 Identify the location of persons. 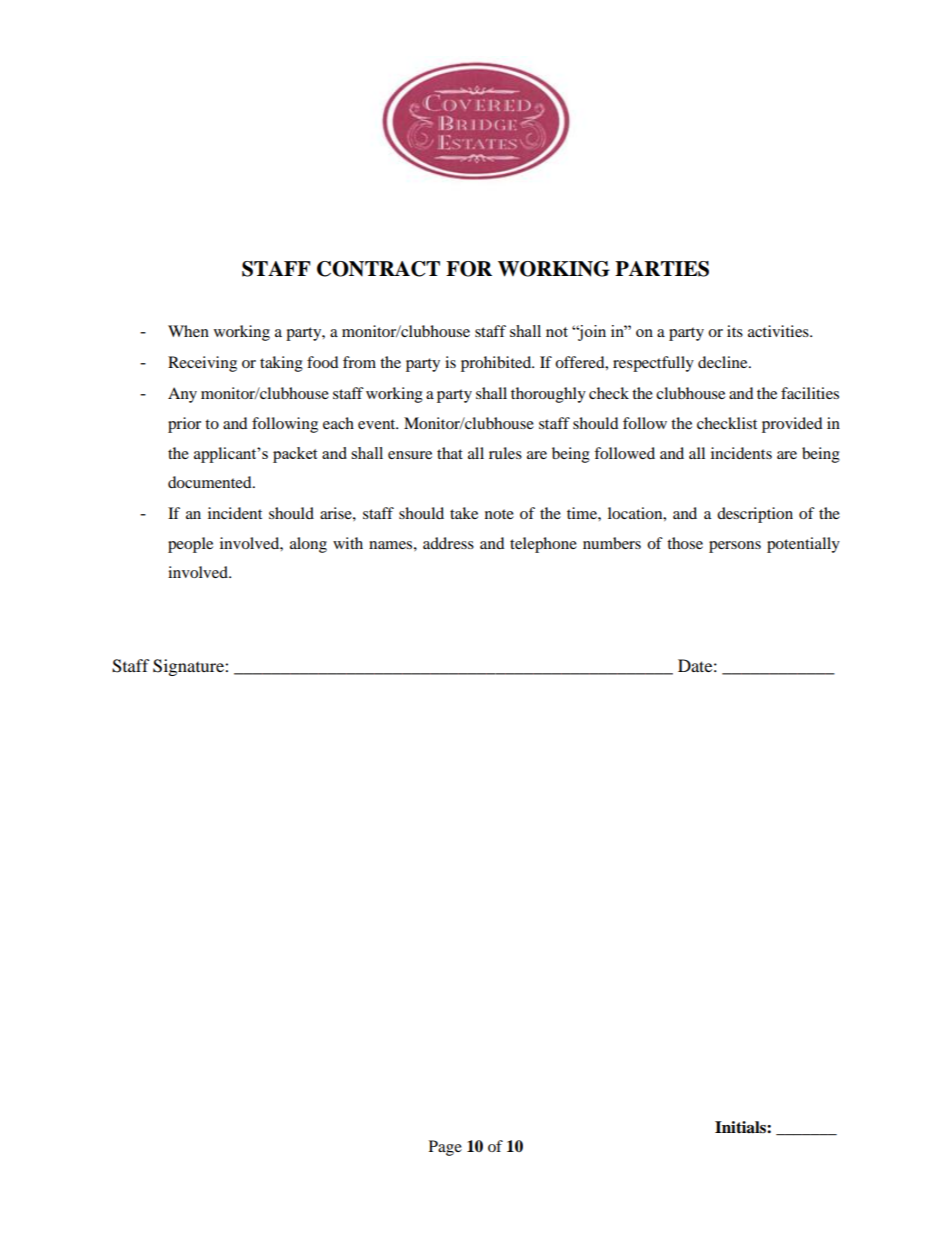
(735, 547).
